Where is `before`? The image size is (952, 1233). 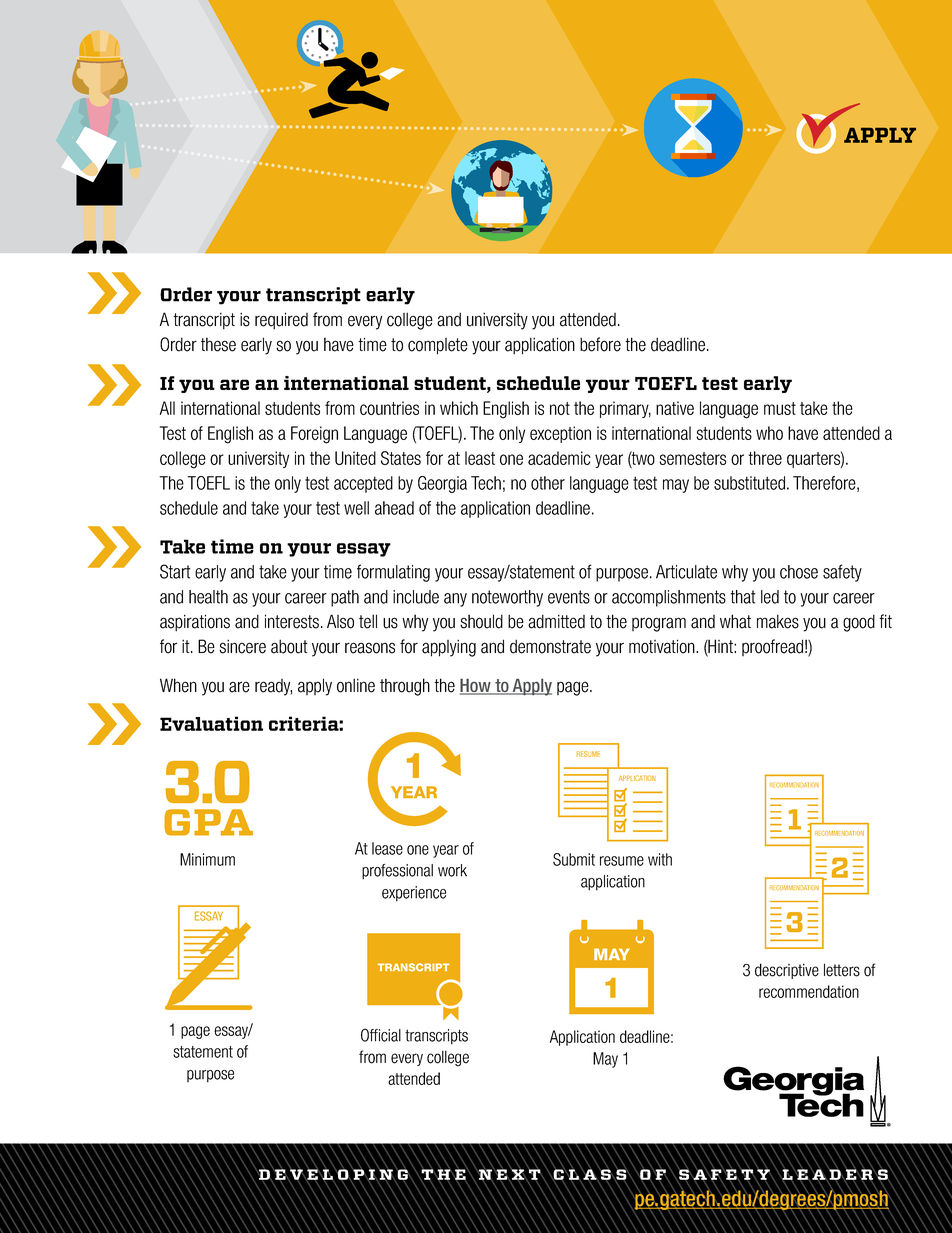
before is located at coordinates (600, 344).
